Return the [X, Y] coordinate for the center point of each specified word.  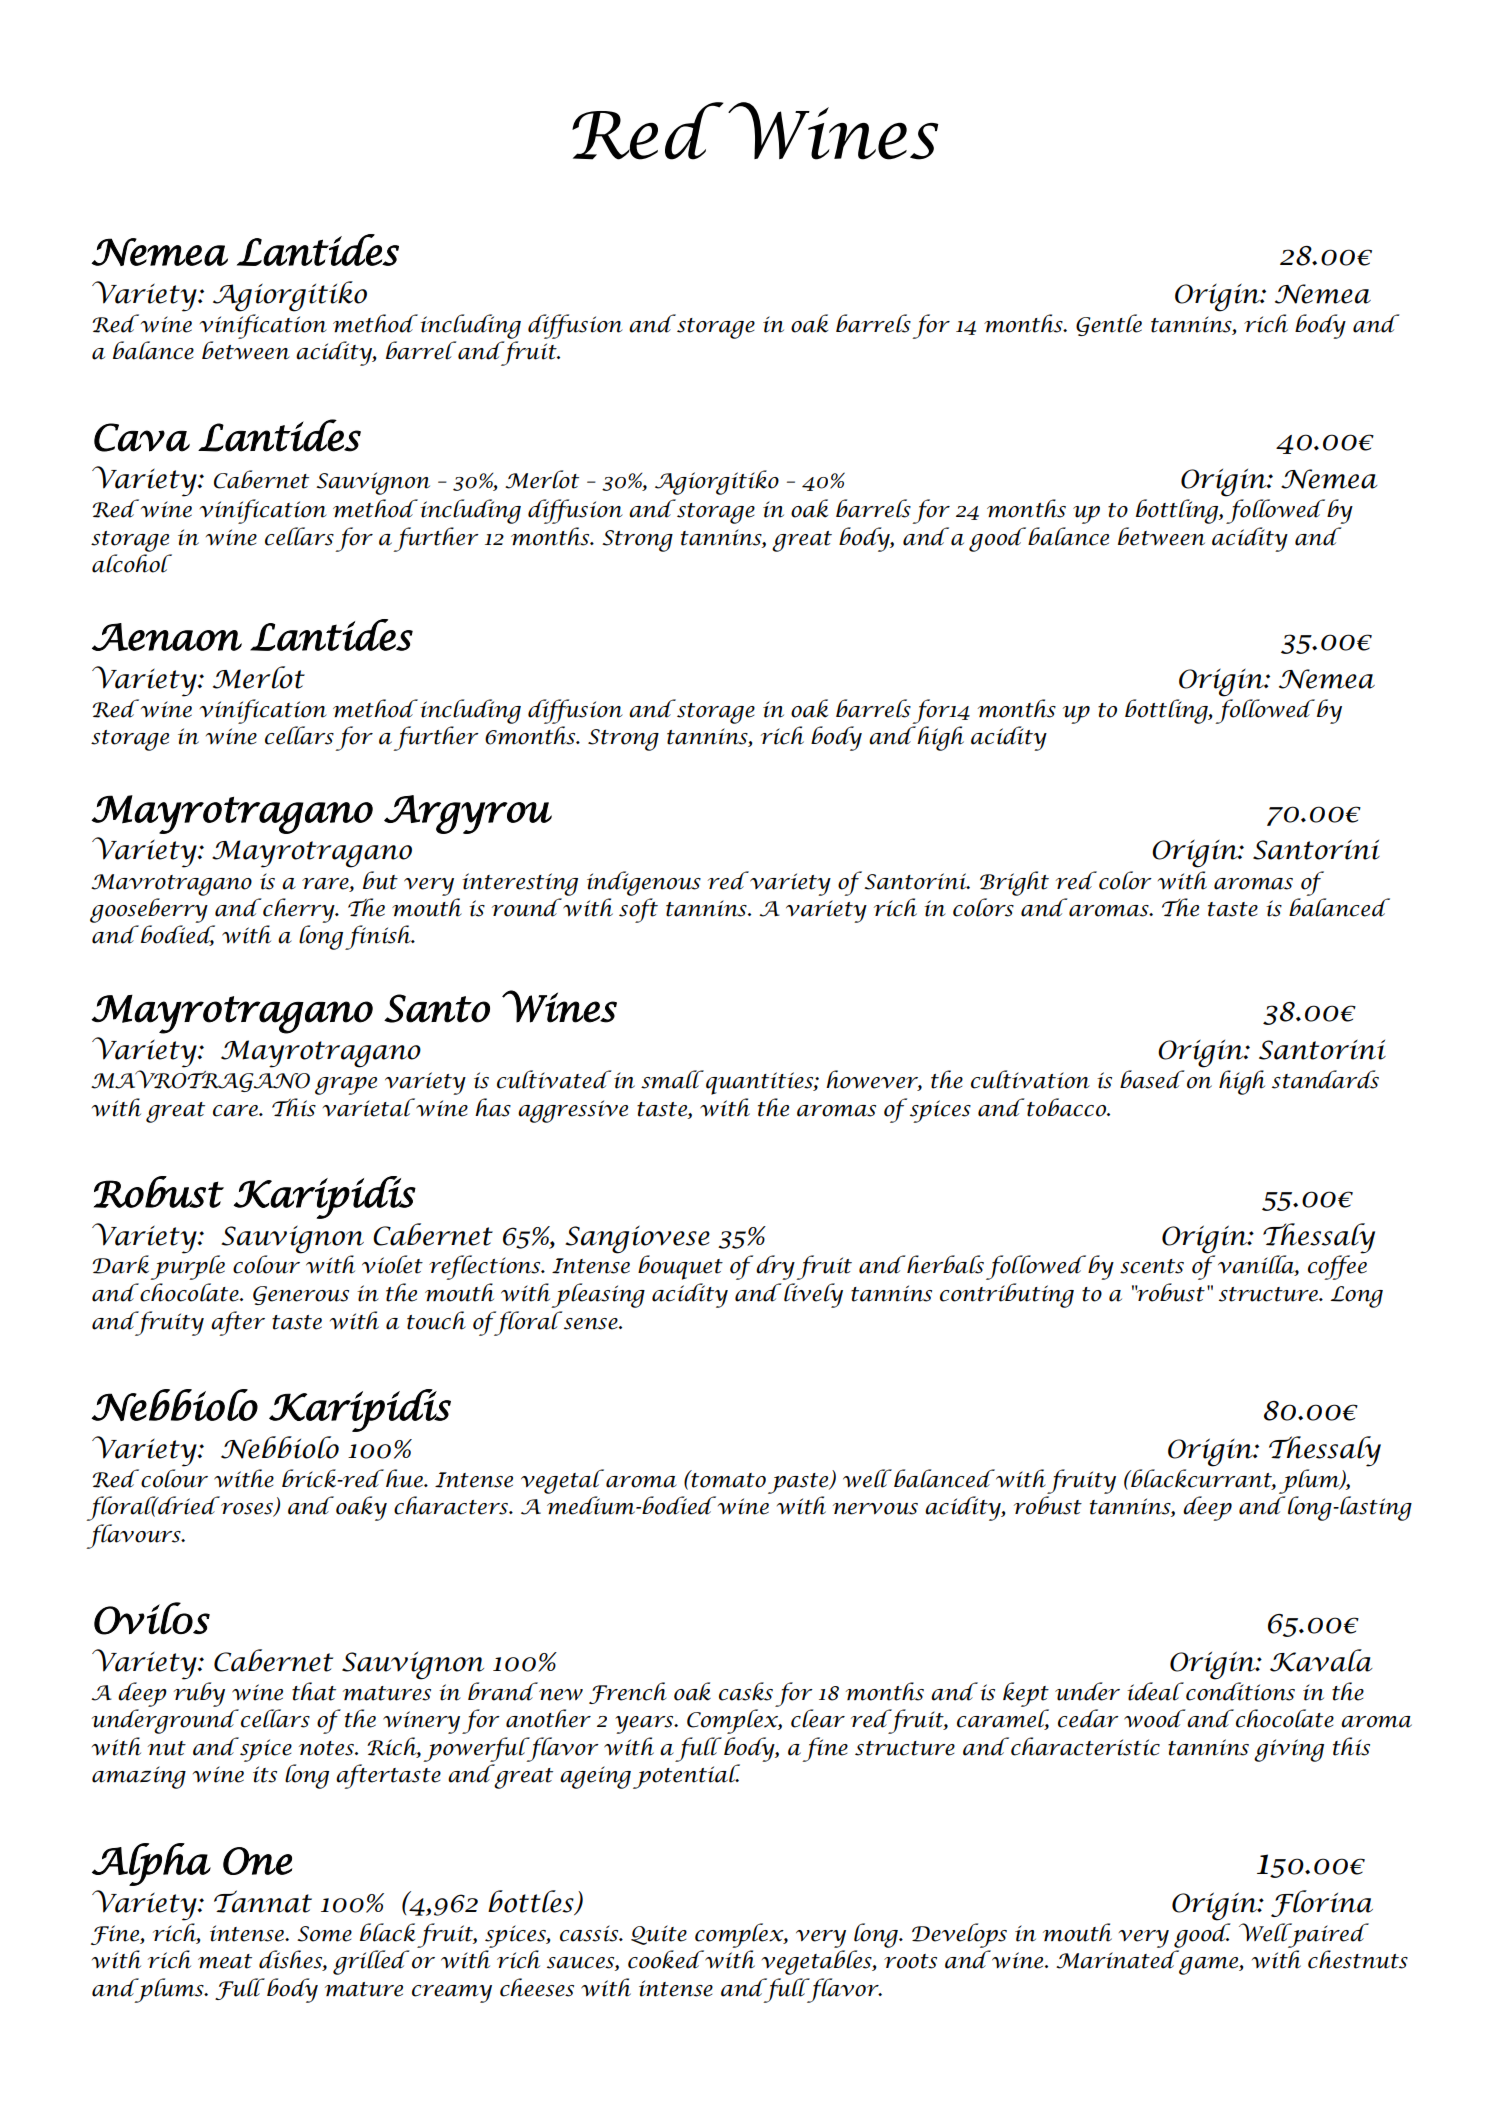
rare [326, 884]
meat [225, 1961]
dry [775, 1267]
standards [1325, 1079]
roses [248, 1510]
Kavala [1321, 1660]
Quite [659, 1935]
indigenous [644, 883]
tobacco [1068, 1107]
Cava [142, 437]
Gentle [1109, 325]
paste [799, 1483]
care [236, 1111]
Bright [1014, 883]
